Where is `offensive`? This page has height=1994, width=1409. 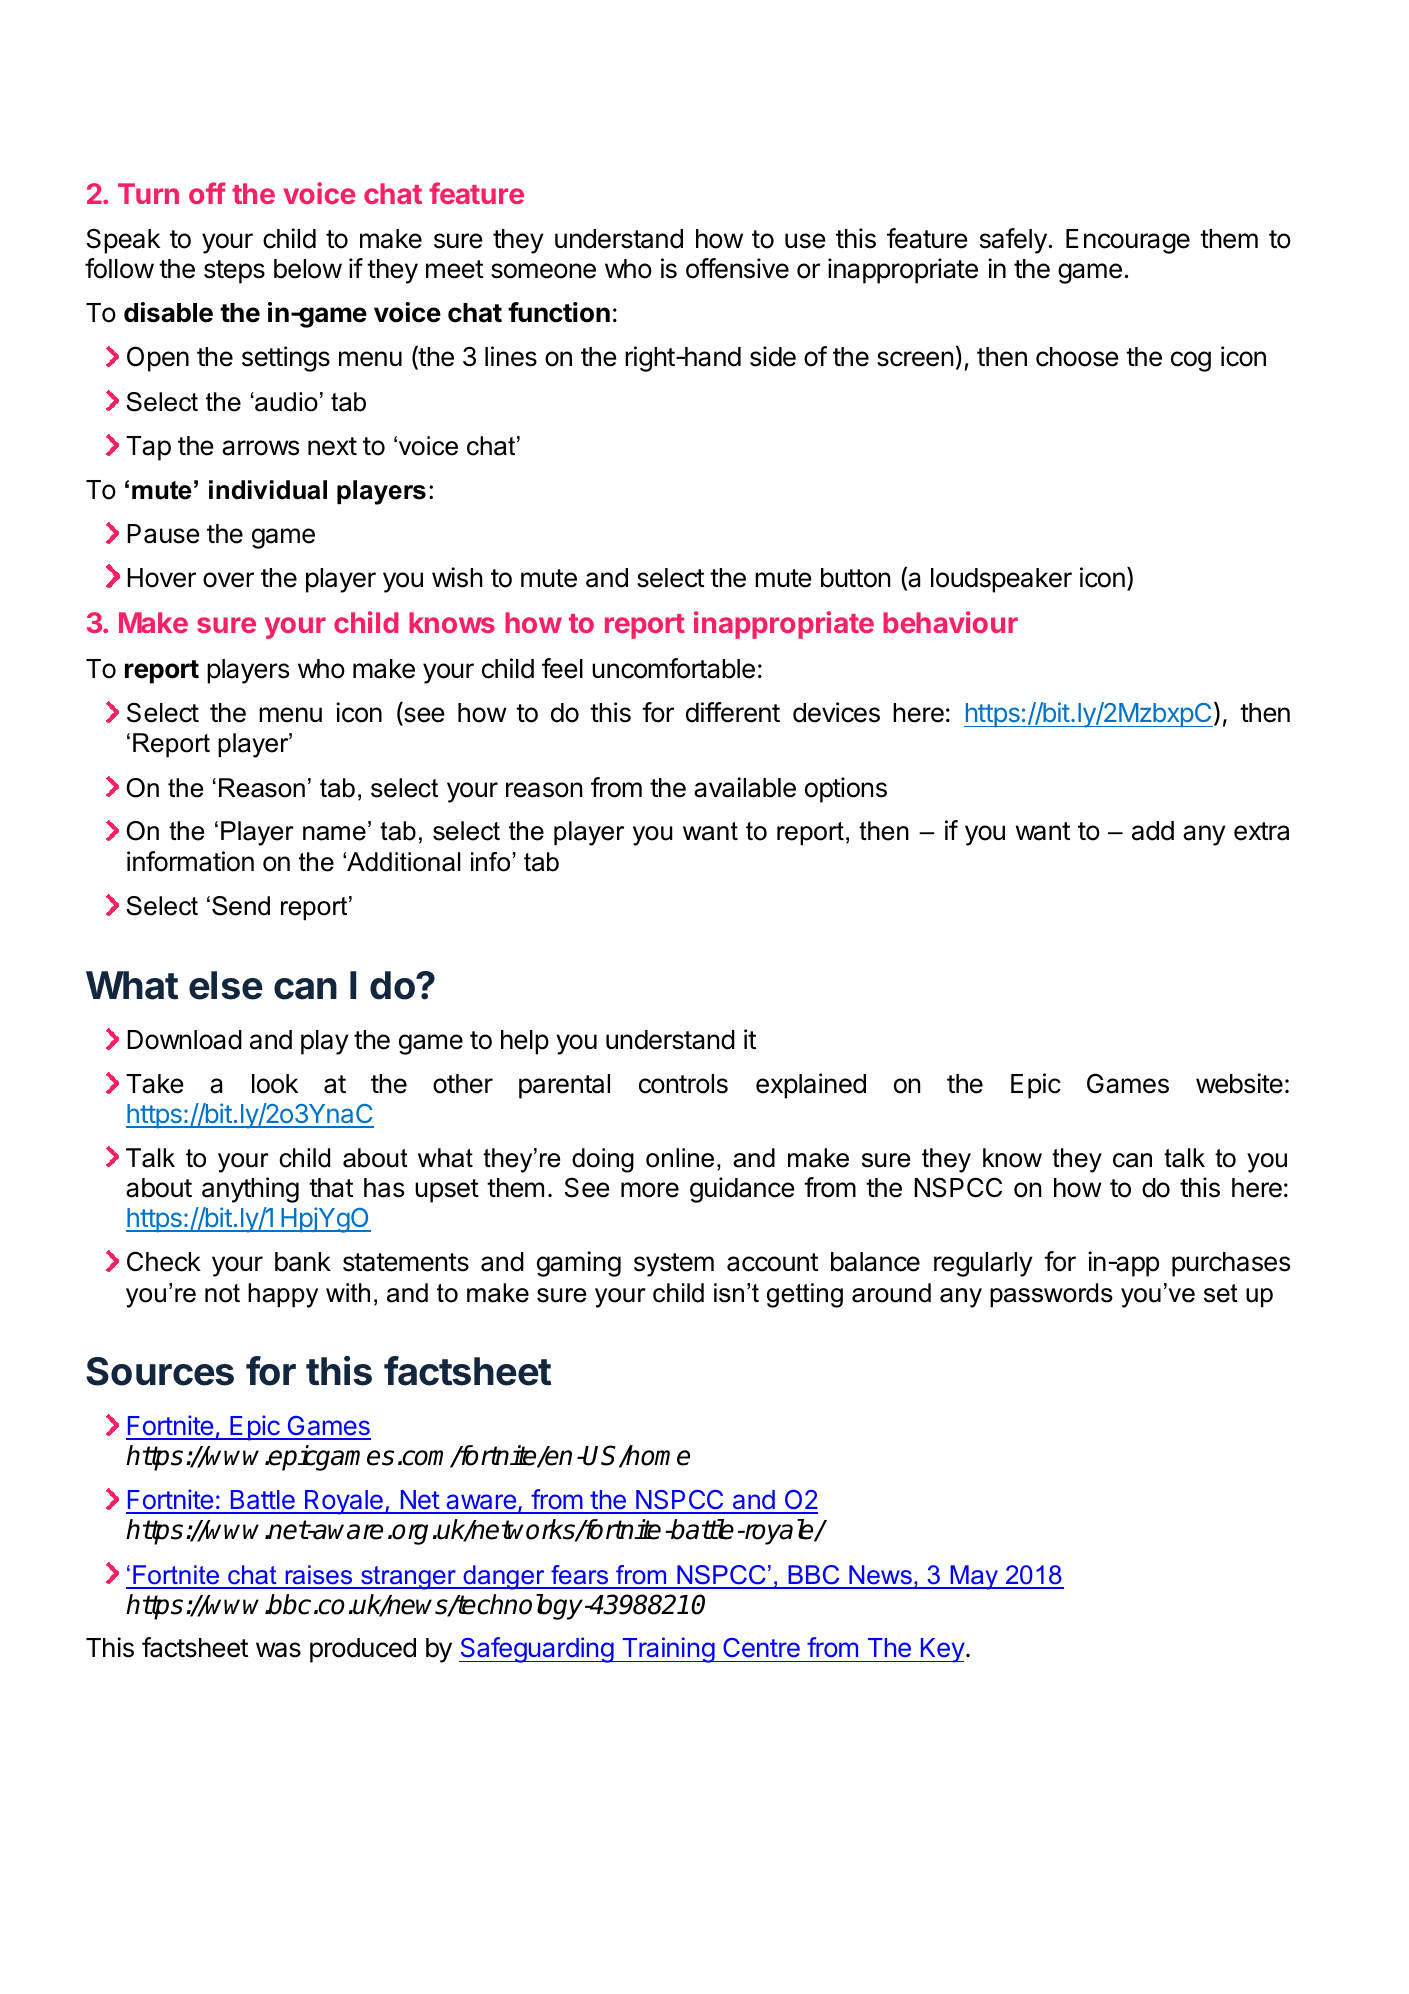 offensive is located at coordinates (737, 268).
